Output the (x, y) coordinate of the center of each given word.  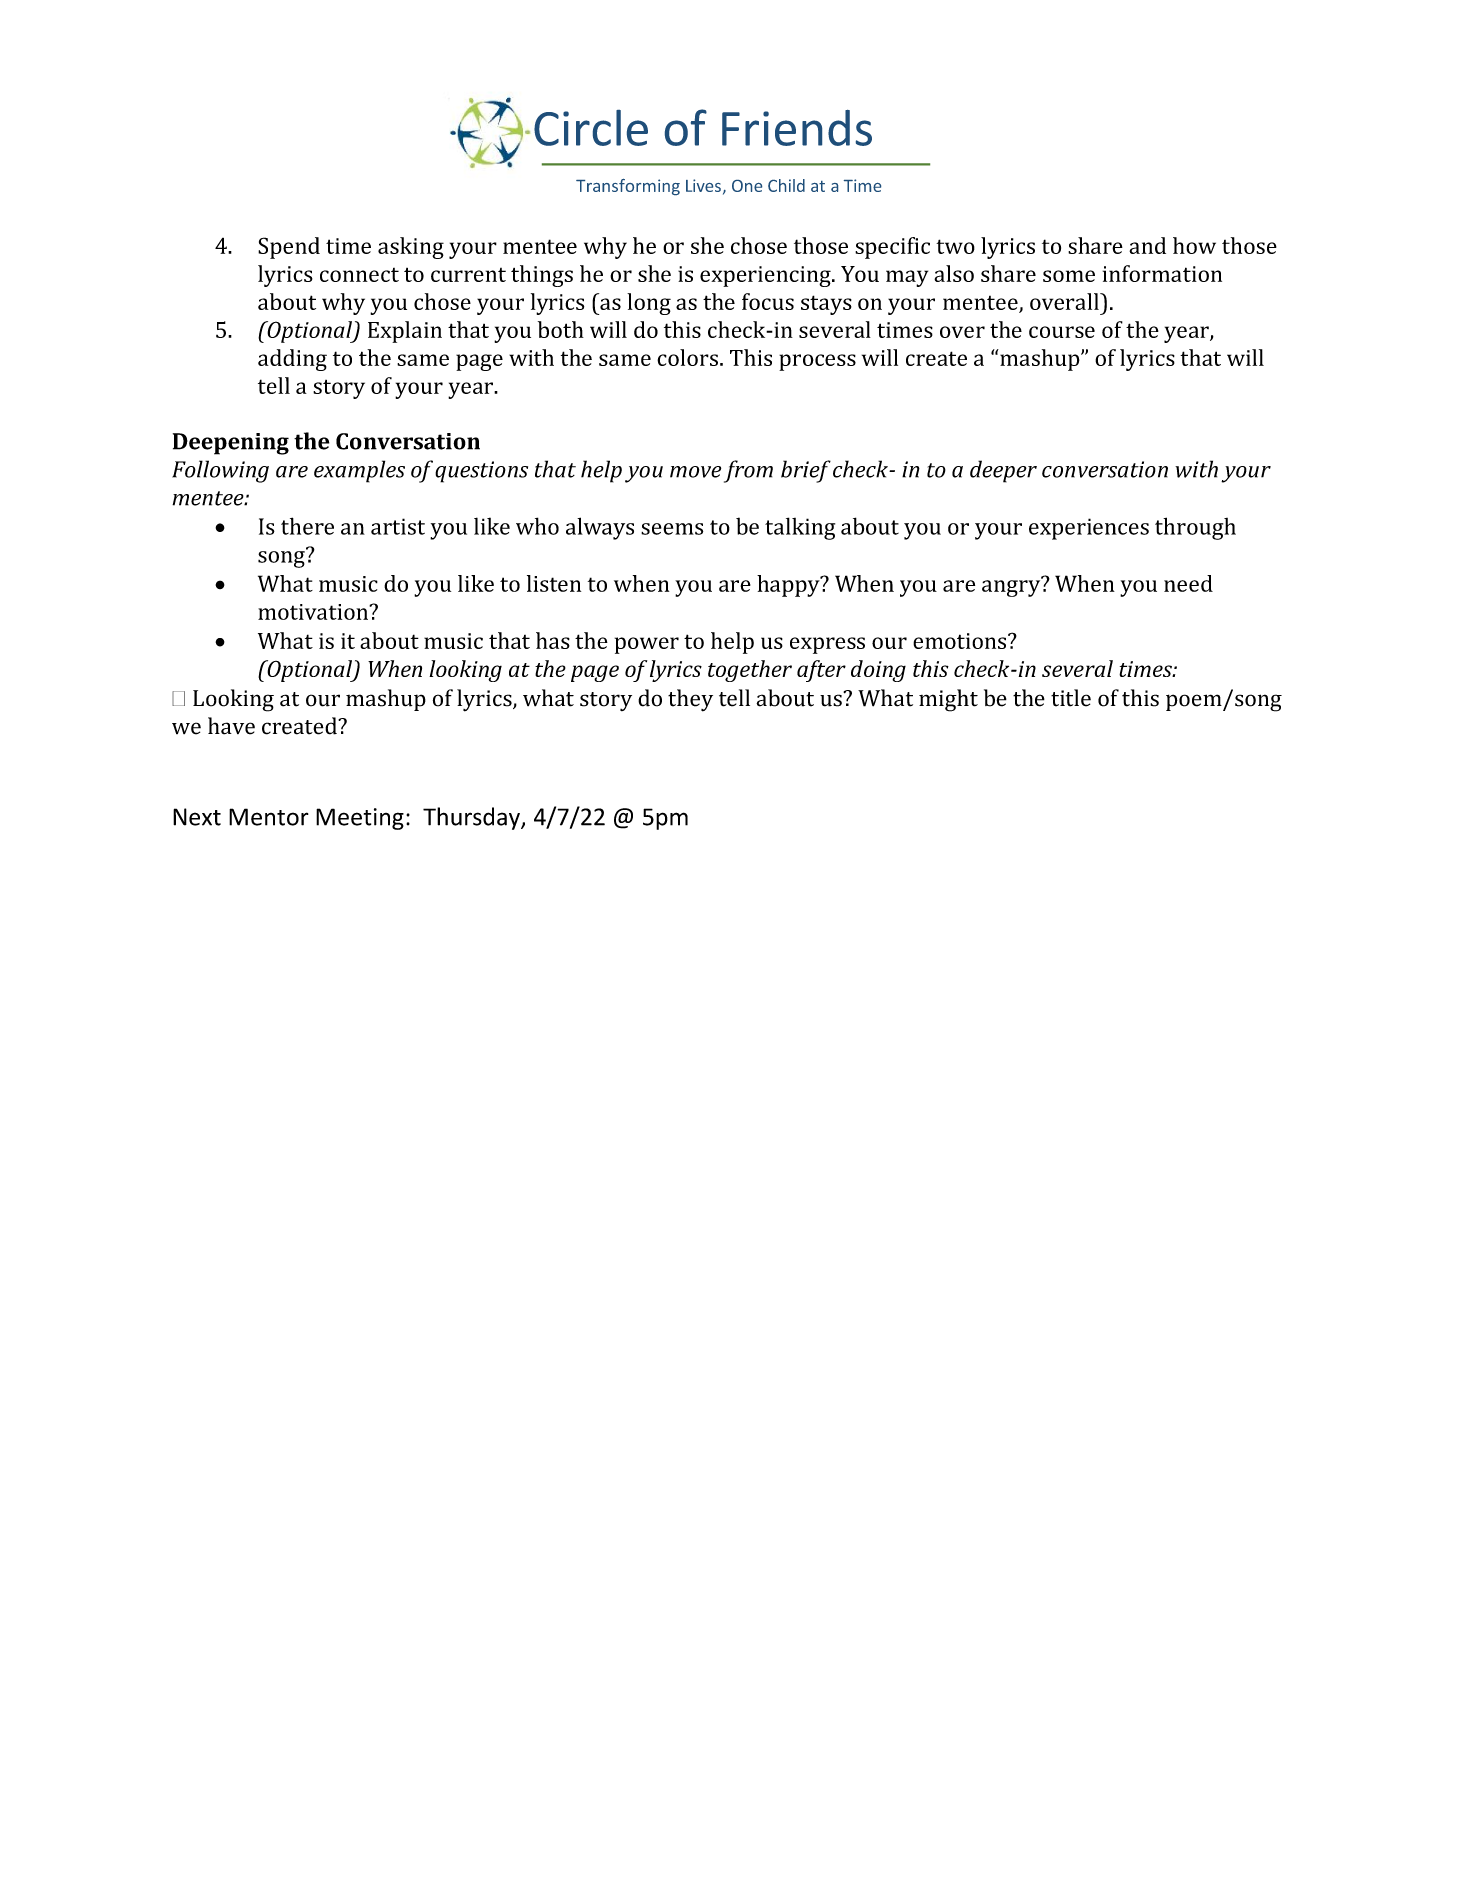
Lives (703, 185)
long (649, 304)
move (695, 472)
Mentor (269, 817)
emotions (959, 641)
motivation (314, 612)
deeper (1003, 471)
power (647, 645)
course (1062, 332)
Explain (405, 332)
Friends (797, 128)
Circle (591, 128)
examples (359, 471)
